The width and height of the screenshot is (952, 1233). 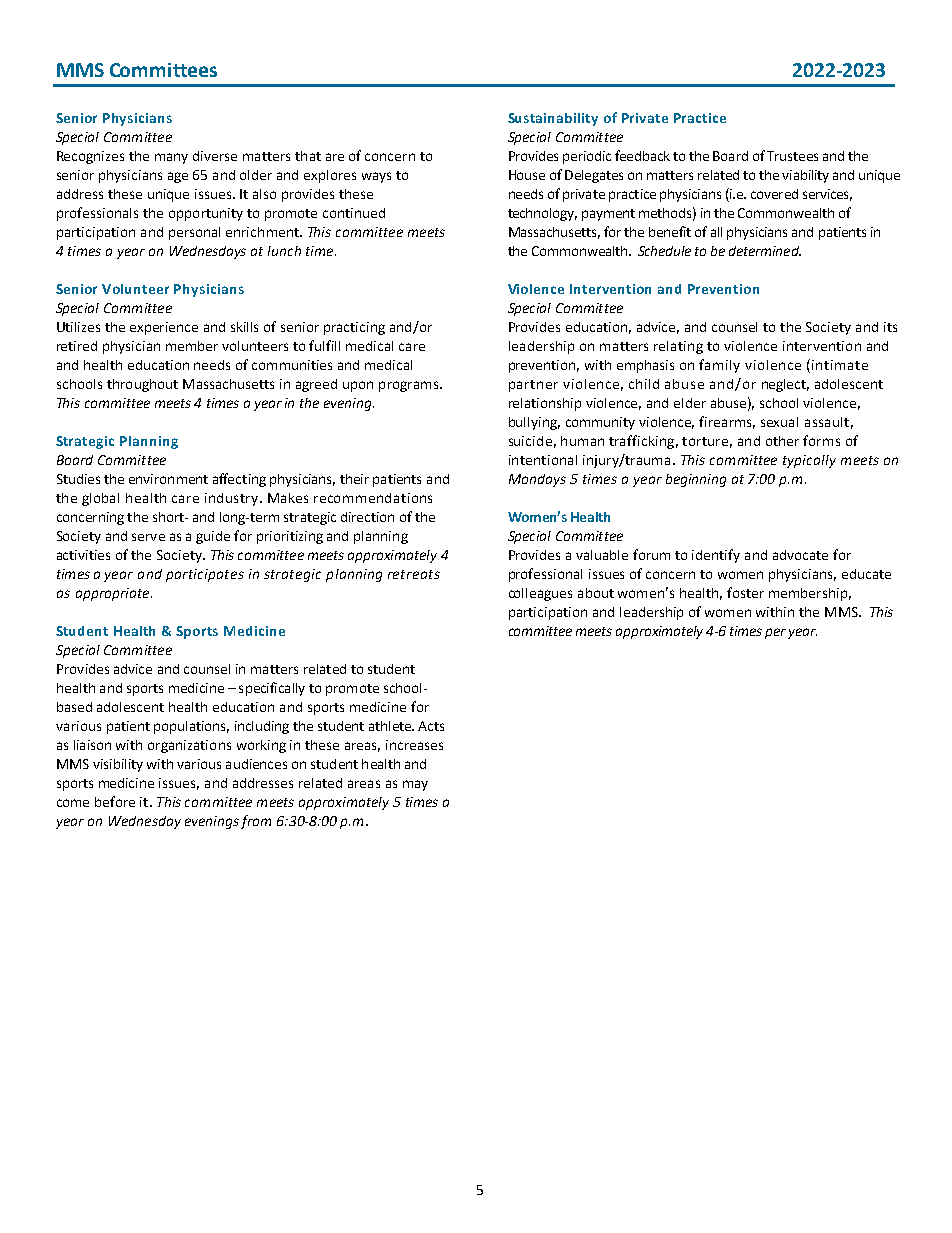 What do you see at coordinates (115, 801) in the screenshot?
I see `before` at bounding box center [115, 801].
